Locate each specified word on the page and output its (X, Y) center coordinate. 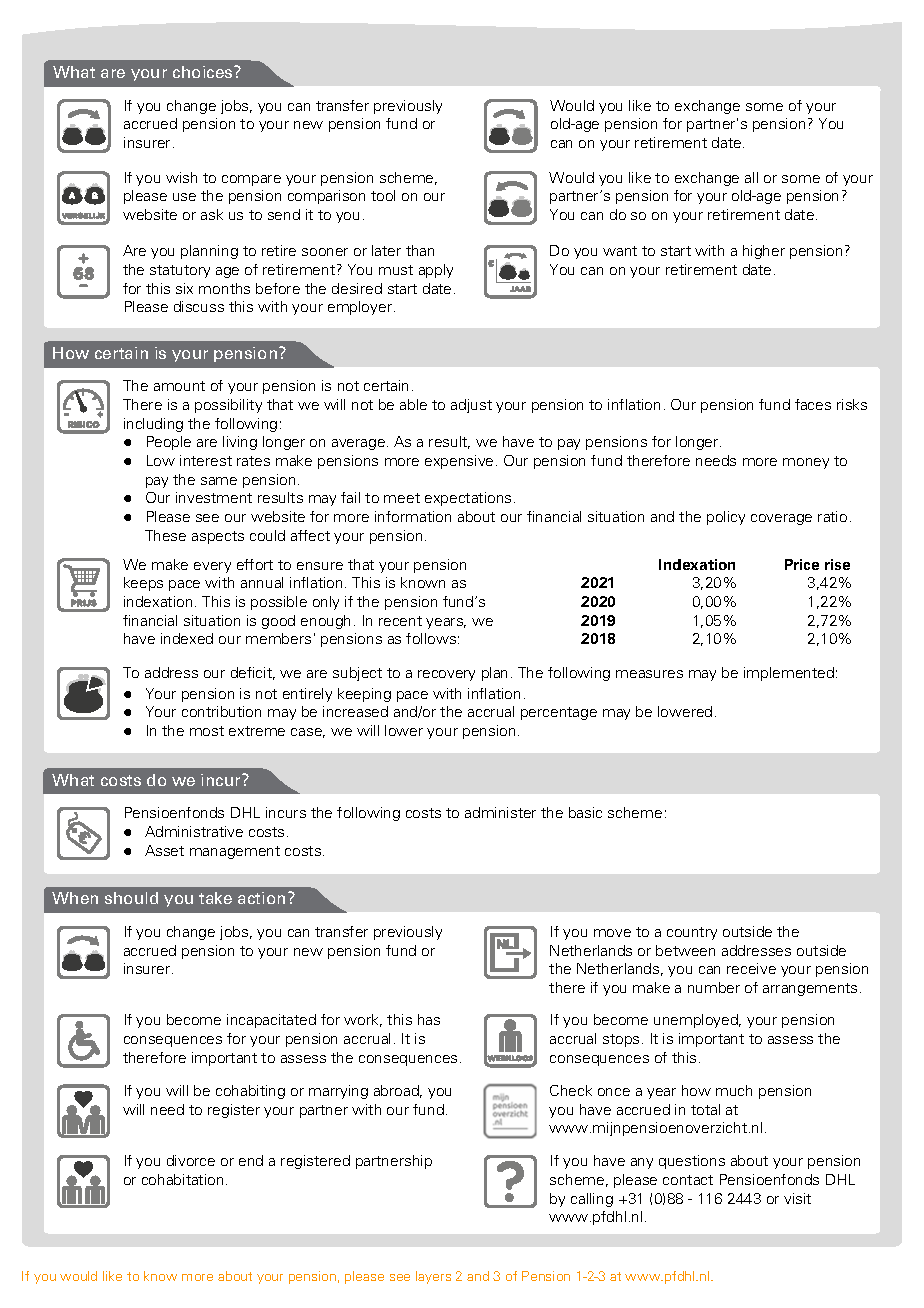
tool (383, 195)
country (692, 933)
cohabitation (182, 1179)
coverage (781, 519)
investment (214, 497)
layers (433, 1277)
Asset (164, 850)
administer (500, 812)
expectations (468, 499)
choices (204, 72)
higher (764, 252)
